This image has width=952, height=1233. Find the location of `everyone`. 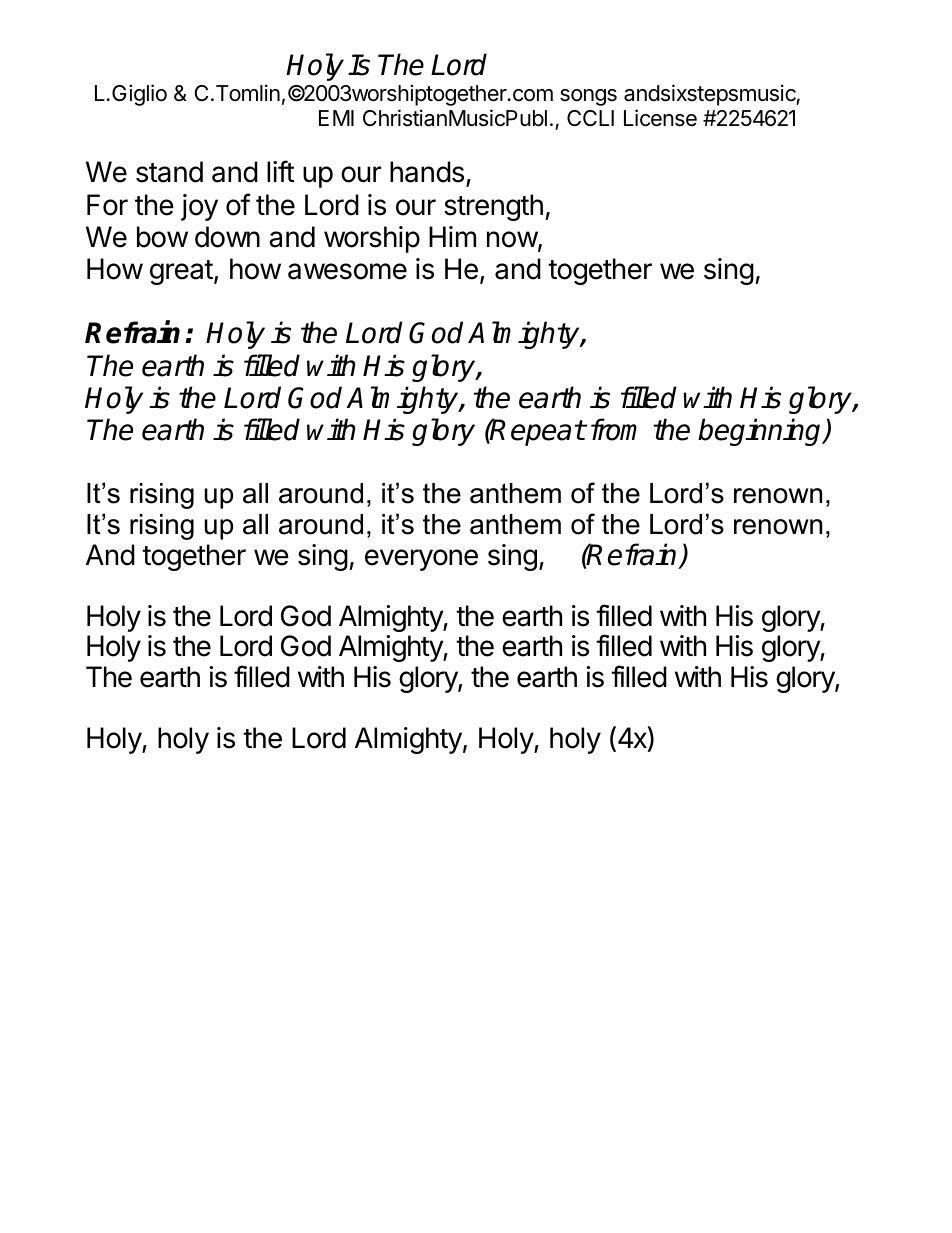

everyone is located at coordinates (421, 560).
